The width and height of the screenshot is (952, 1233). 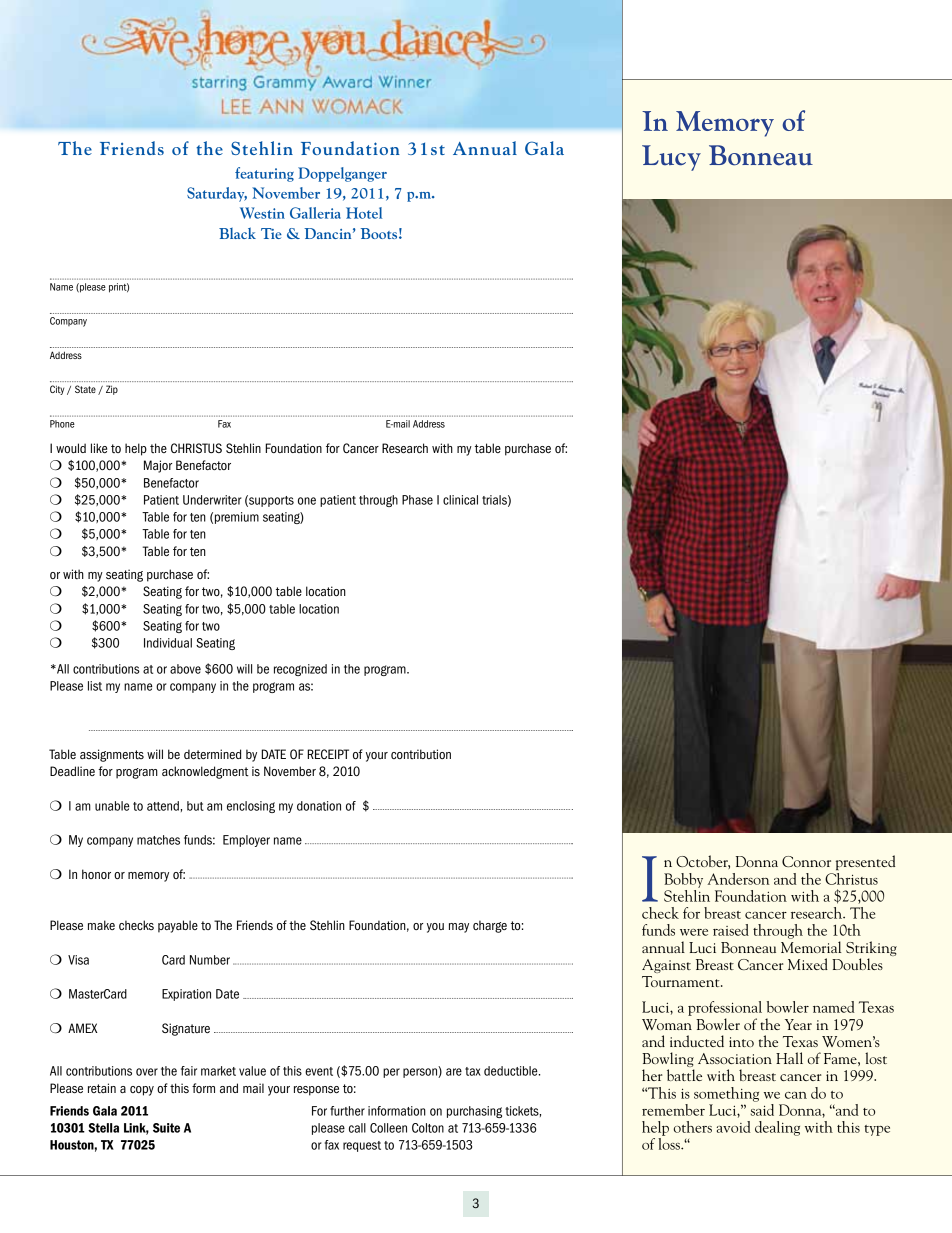 I want to click on Hotel, so click(x=364, y=213).
